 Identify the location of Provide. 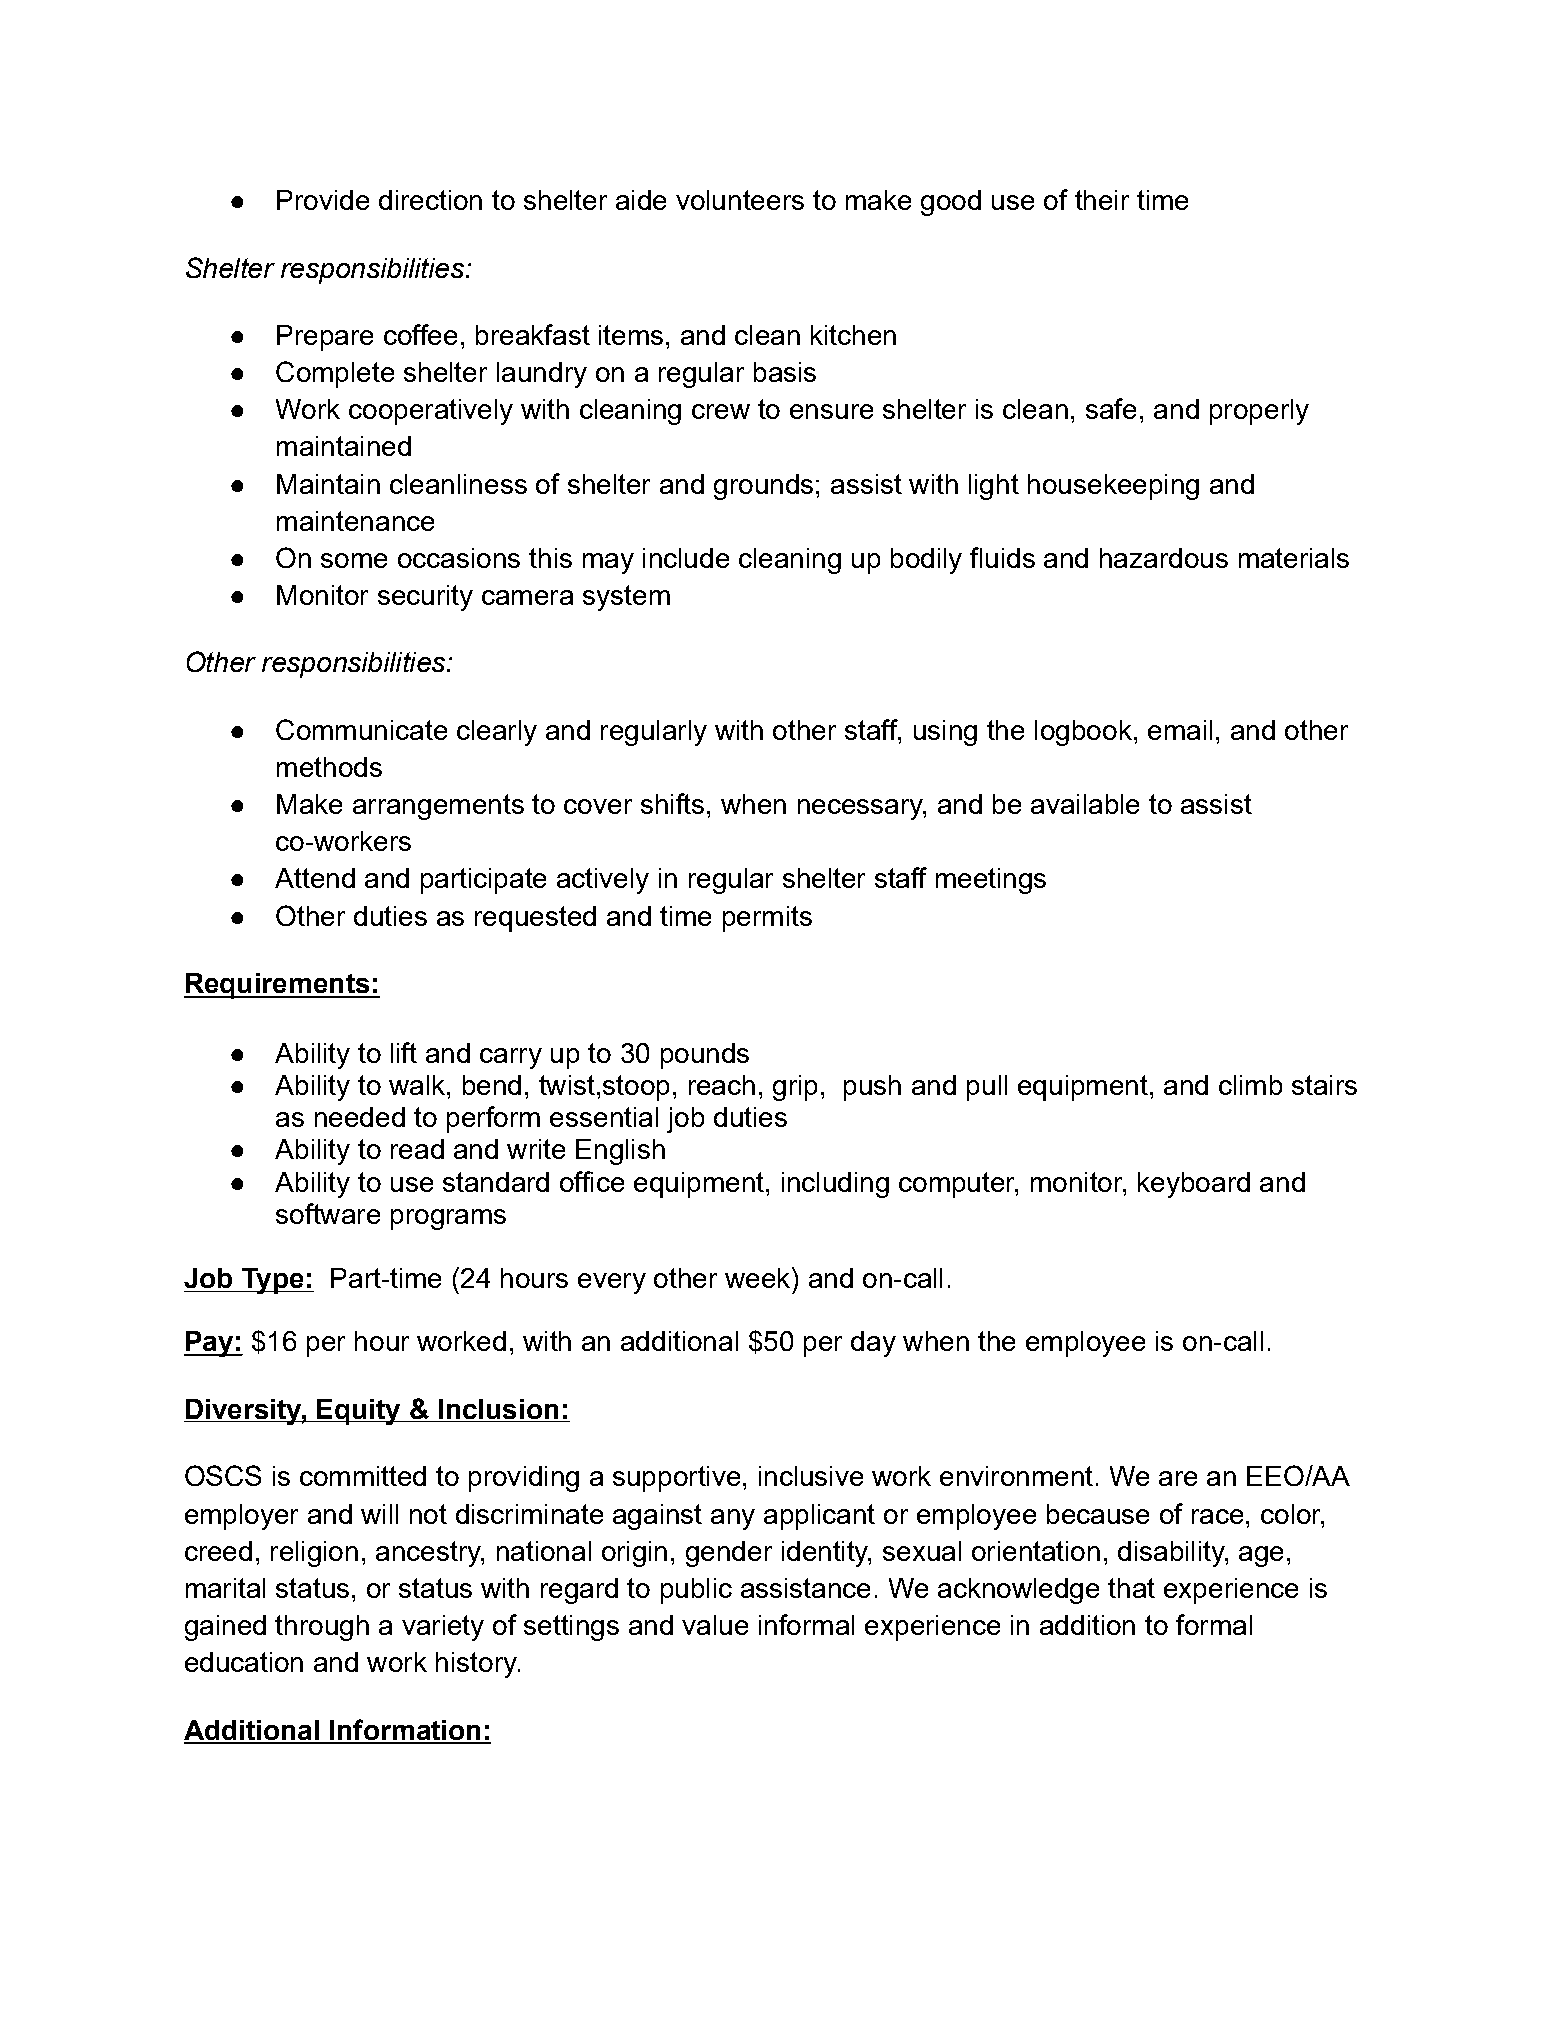
(323, 200).
